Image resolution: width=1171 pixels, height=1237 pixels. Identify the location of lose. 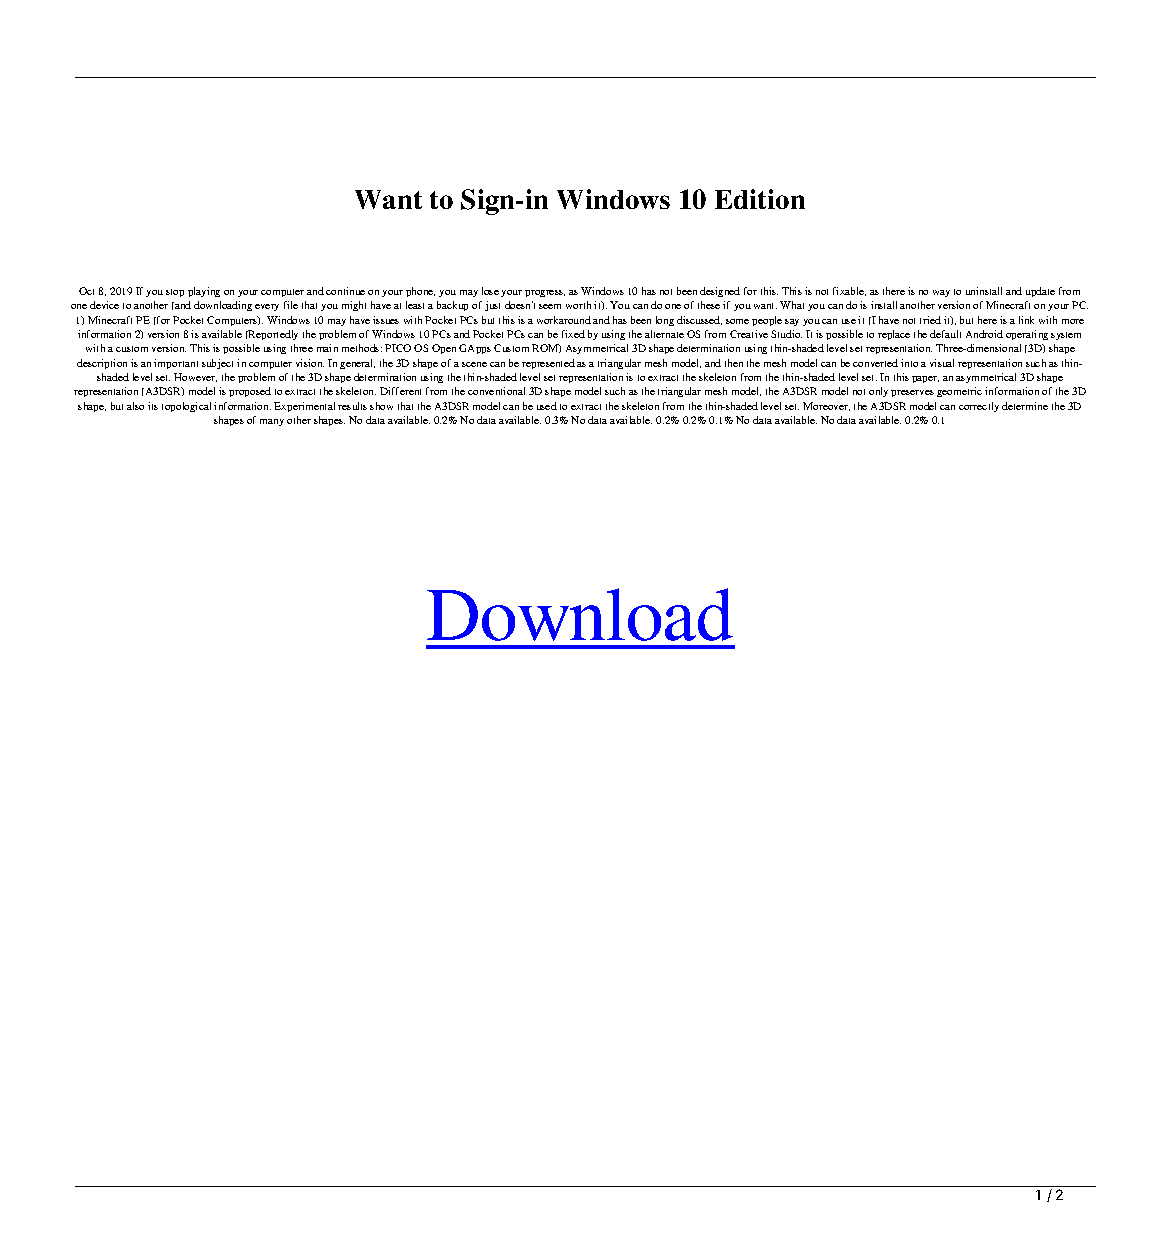
(490, 291).
